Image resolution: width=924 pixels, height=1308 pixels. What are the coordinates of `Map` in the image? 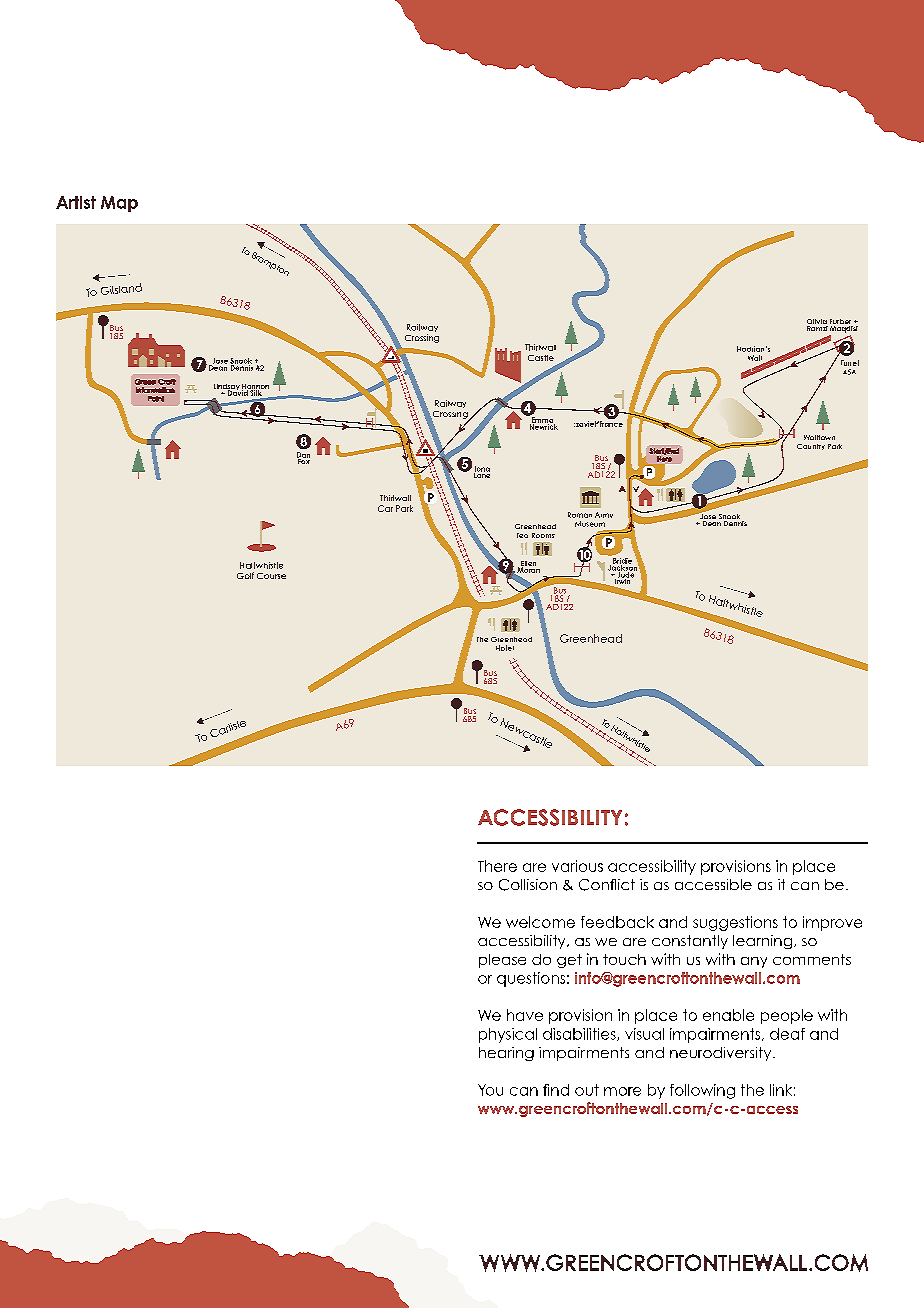 It's located at (119, 204).
